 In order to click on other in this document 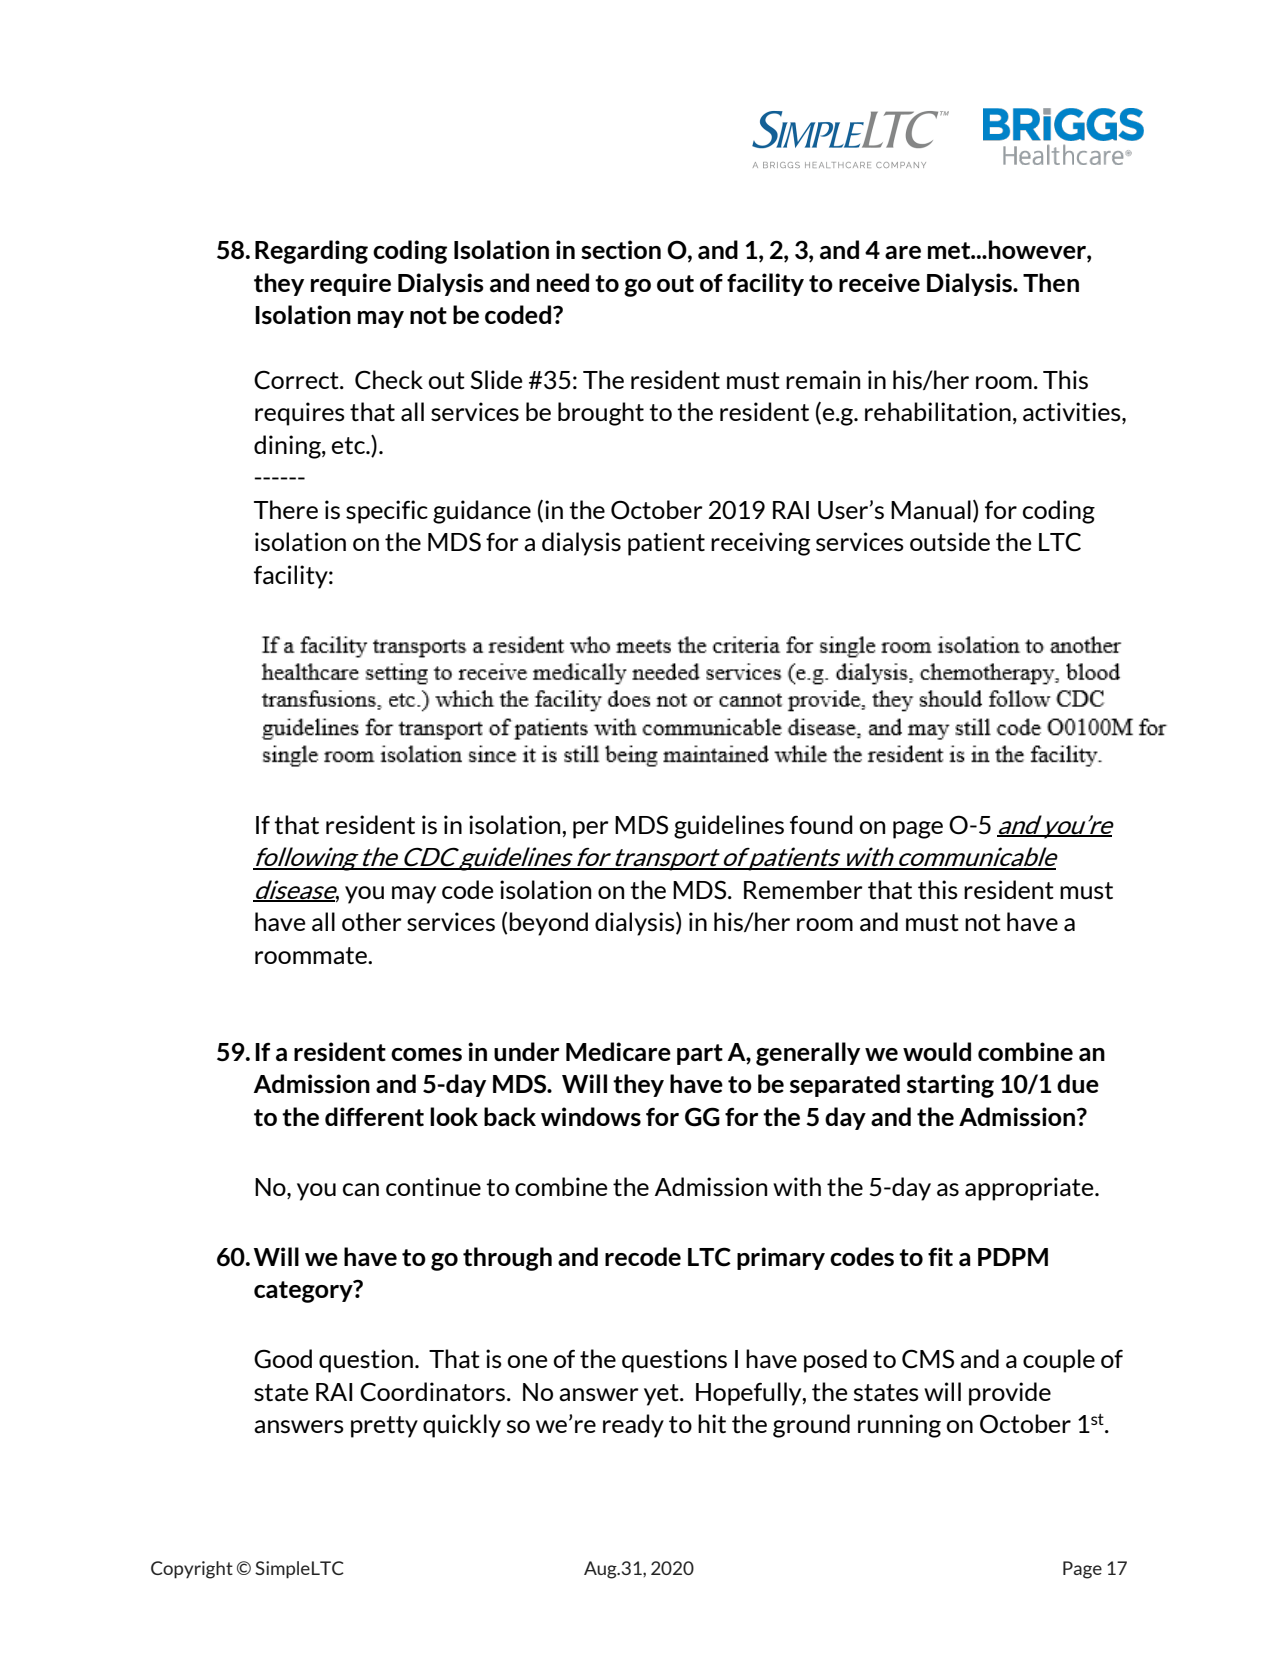, I will do `click(372, 921)`.
